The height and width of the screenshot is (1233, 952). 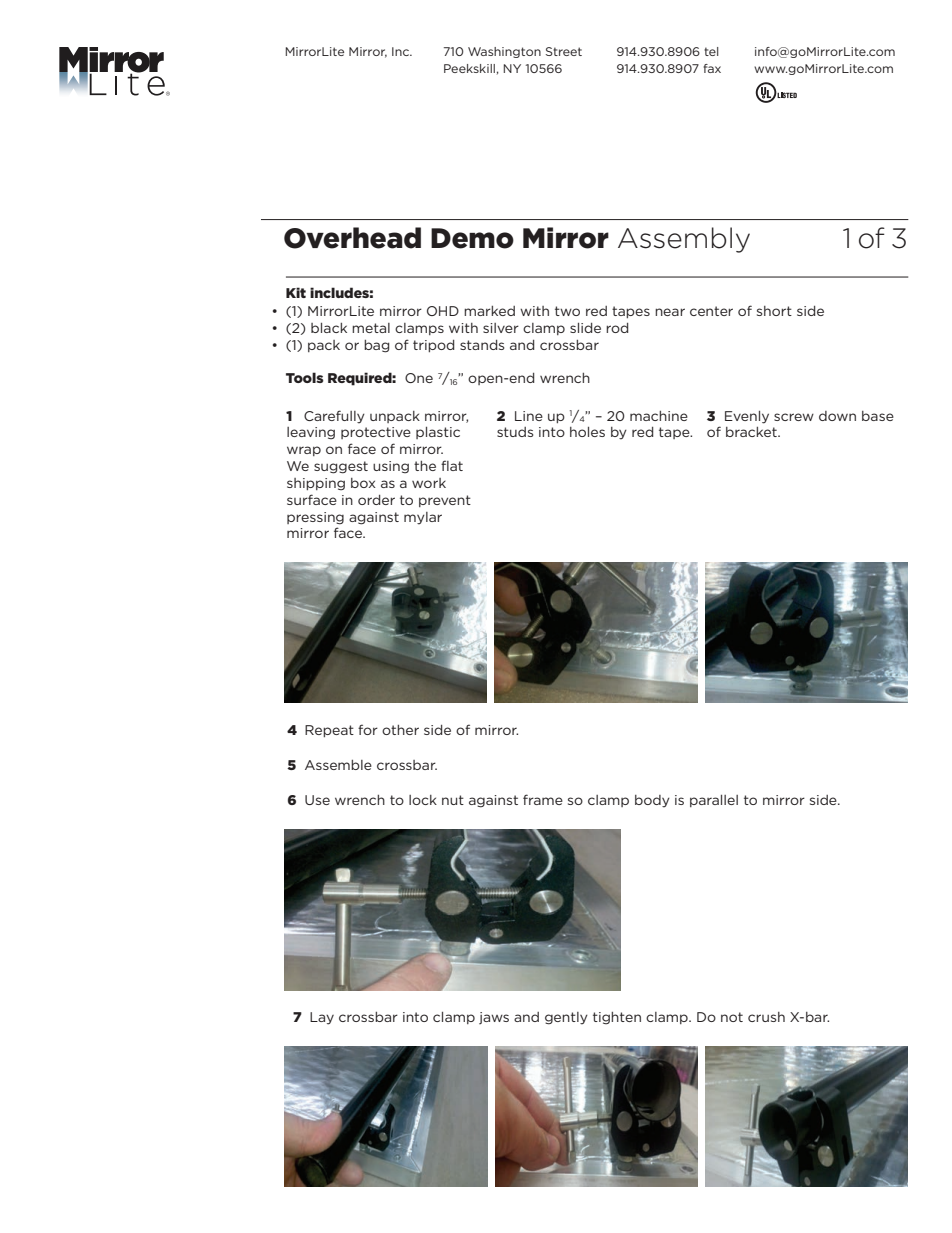 I want to click on fax, so click(x=712, y=68).
